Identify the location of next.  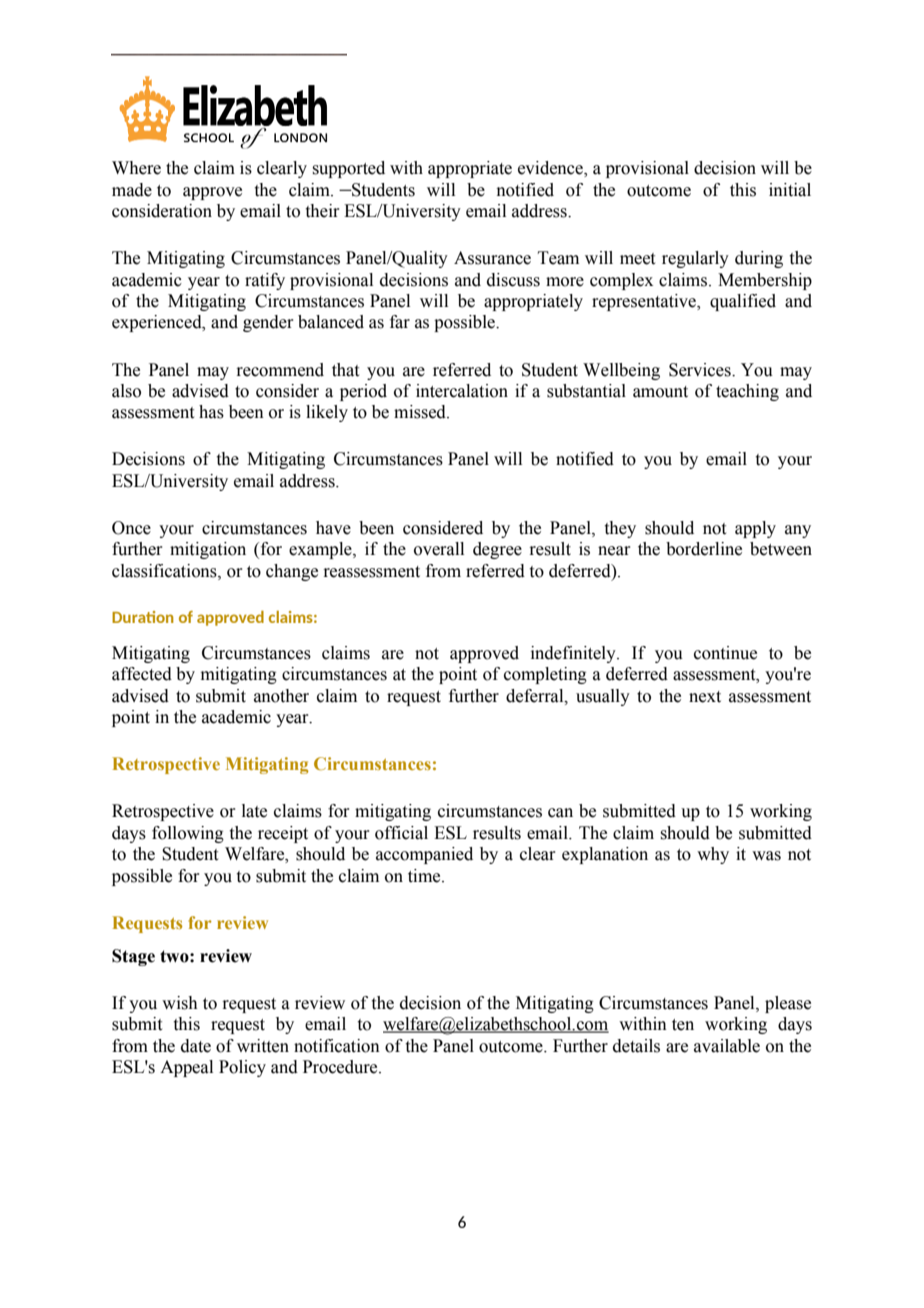
(705, 697).
